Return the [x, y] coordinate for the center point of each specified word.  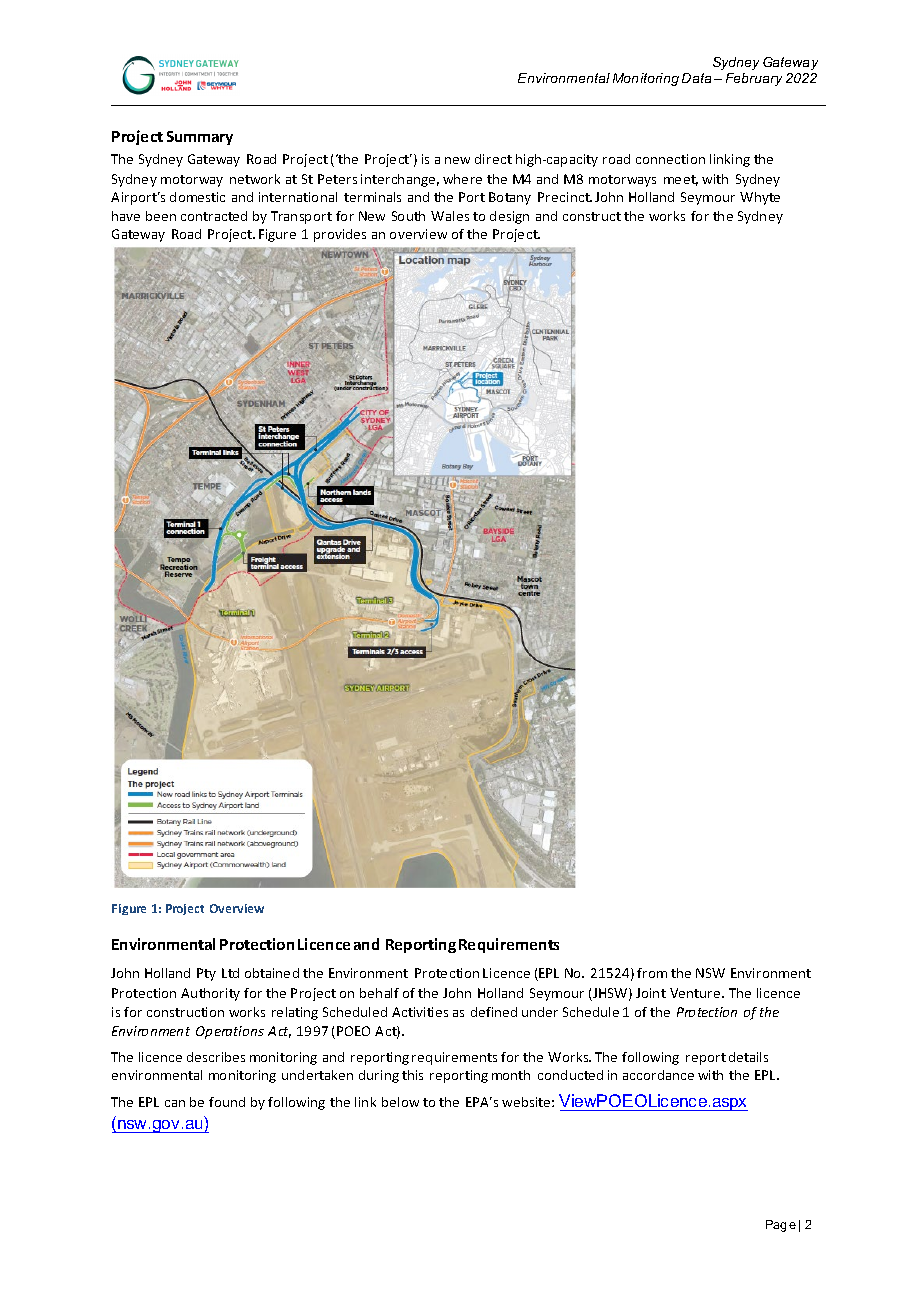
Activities [420, 1012]
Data [696, 78]
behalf [379, 993]
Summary [200, 138]
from [652, 973]
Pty [206, 974]
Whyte [760, 198]
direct [493, 159]
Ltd [230, 973]
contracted [214, 216]
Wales [450, 216]
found [227, 1102]
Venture [696, 993]
